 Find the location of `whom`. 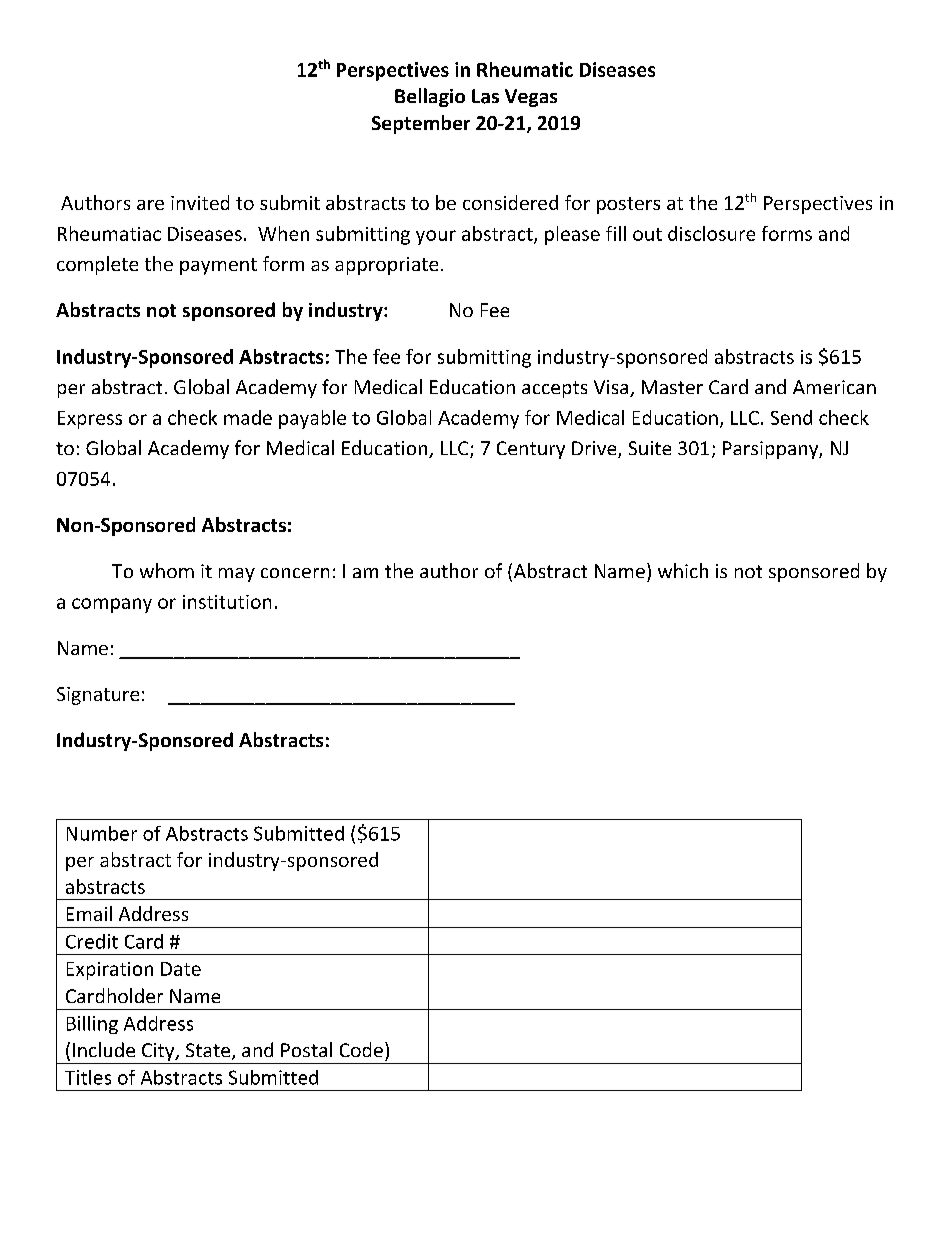

whom is located at coordinates (167, 570).
